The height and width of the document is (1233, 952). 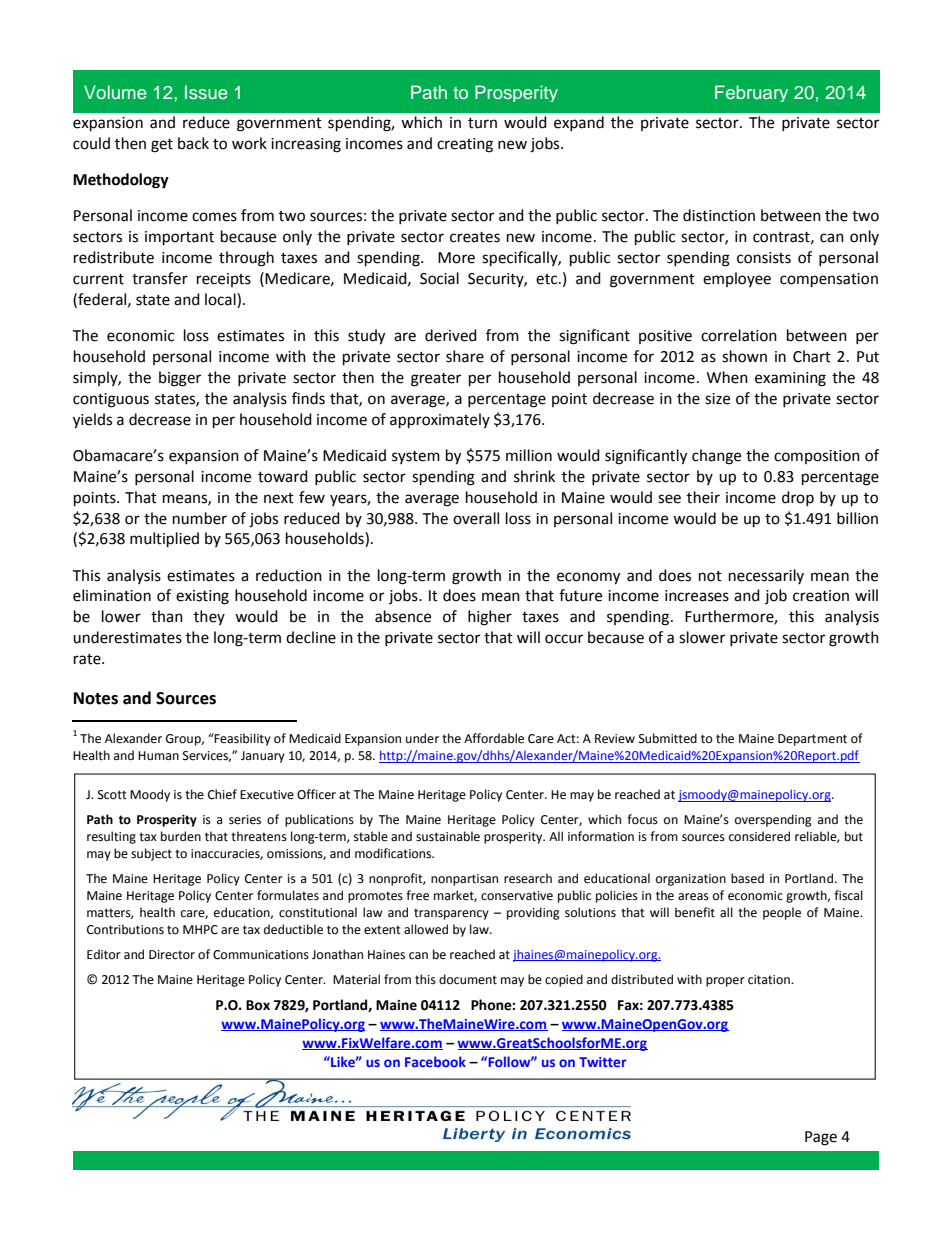 I want to click on higher, so click(x=490, y=618).
